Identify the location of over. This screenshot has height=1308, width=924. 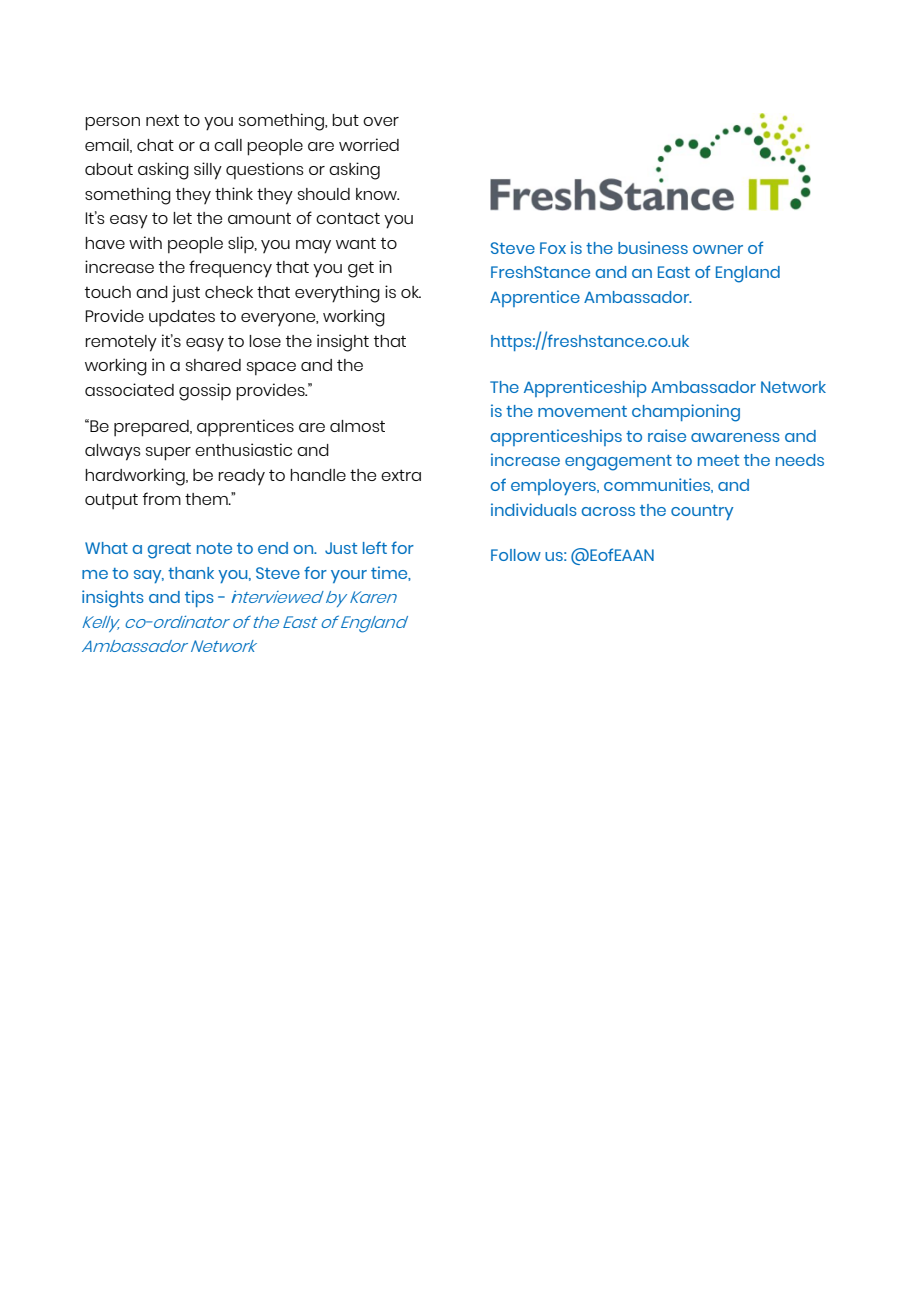
(381, 121).
